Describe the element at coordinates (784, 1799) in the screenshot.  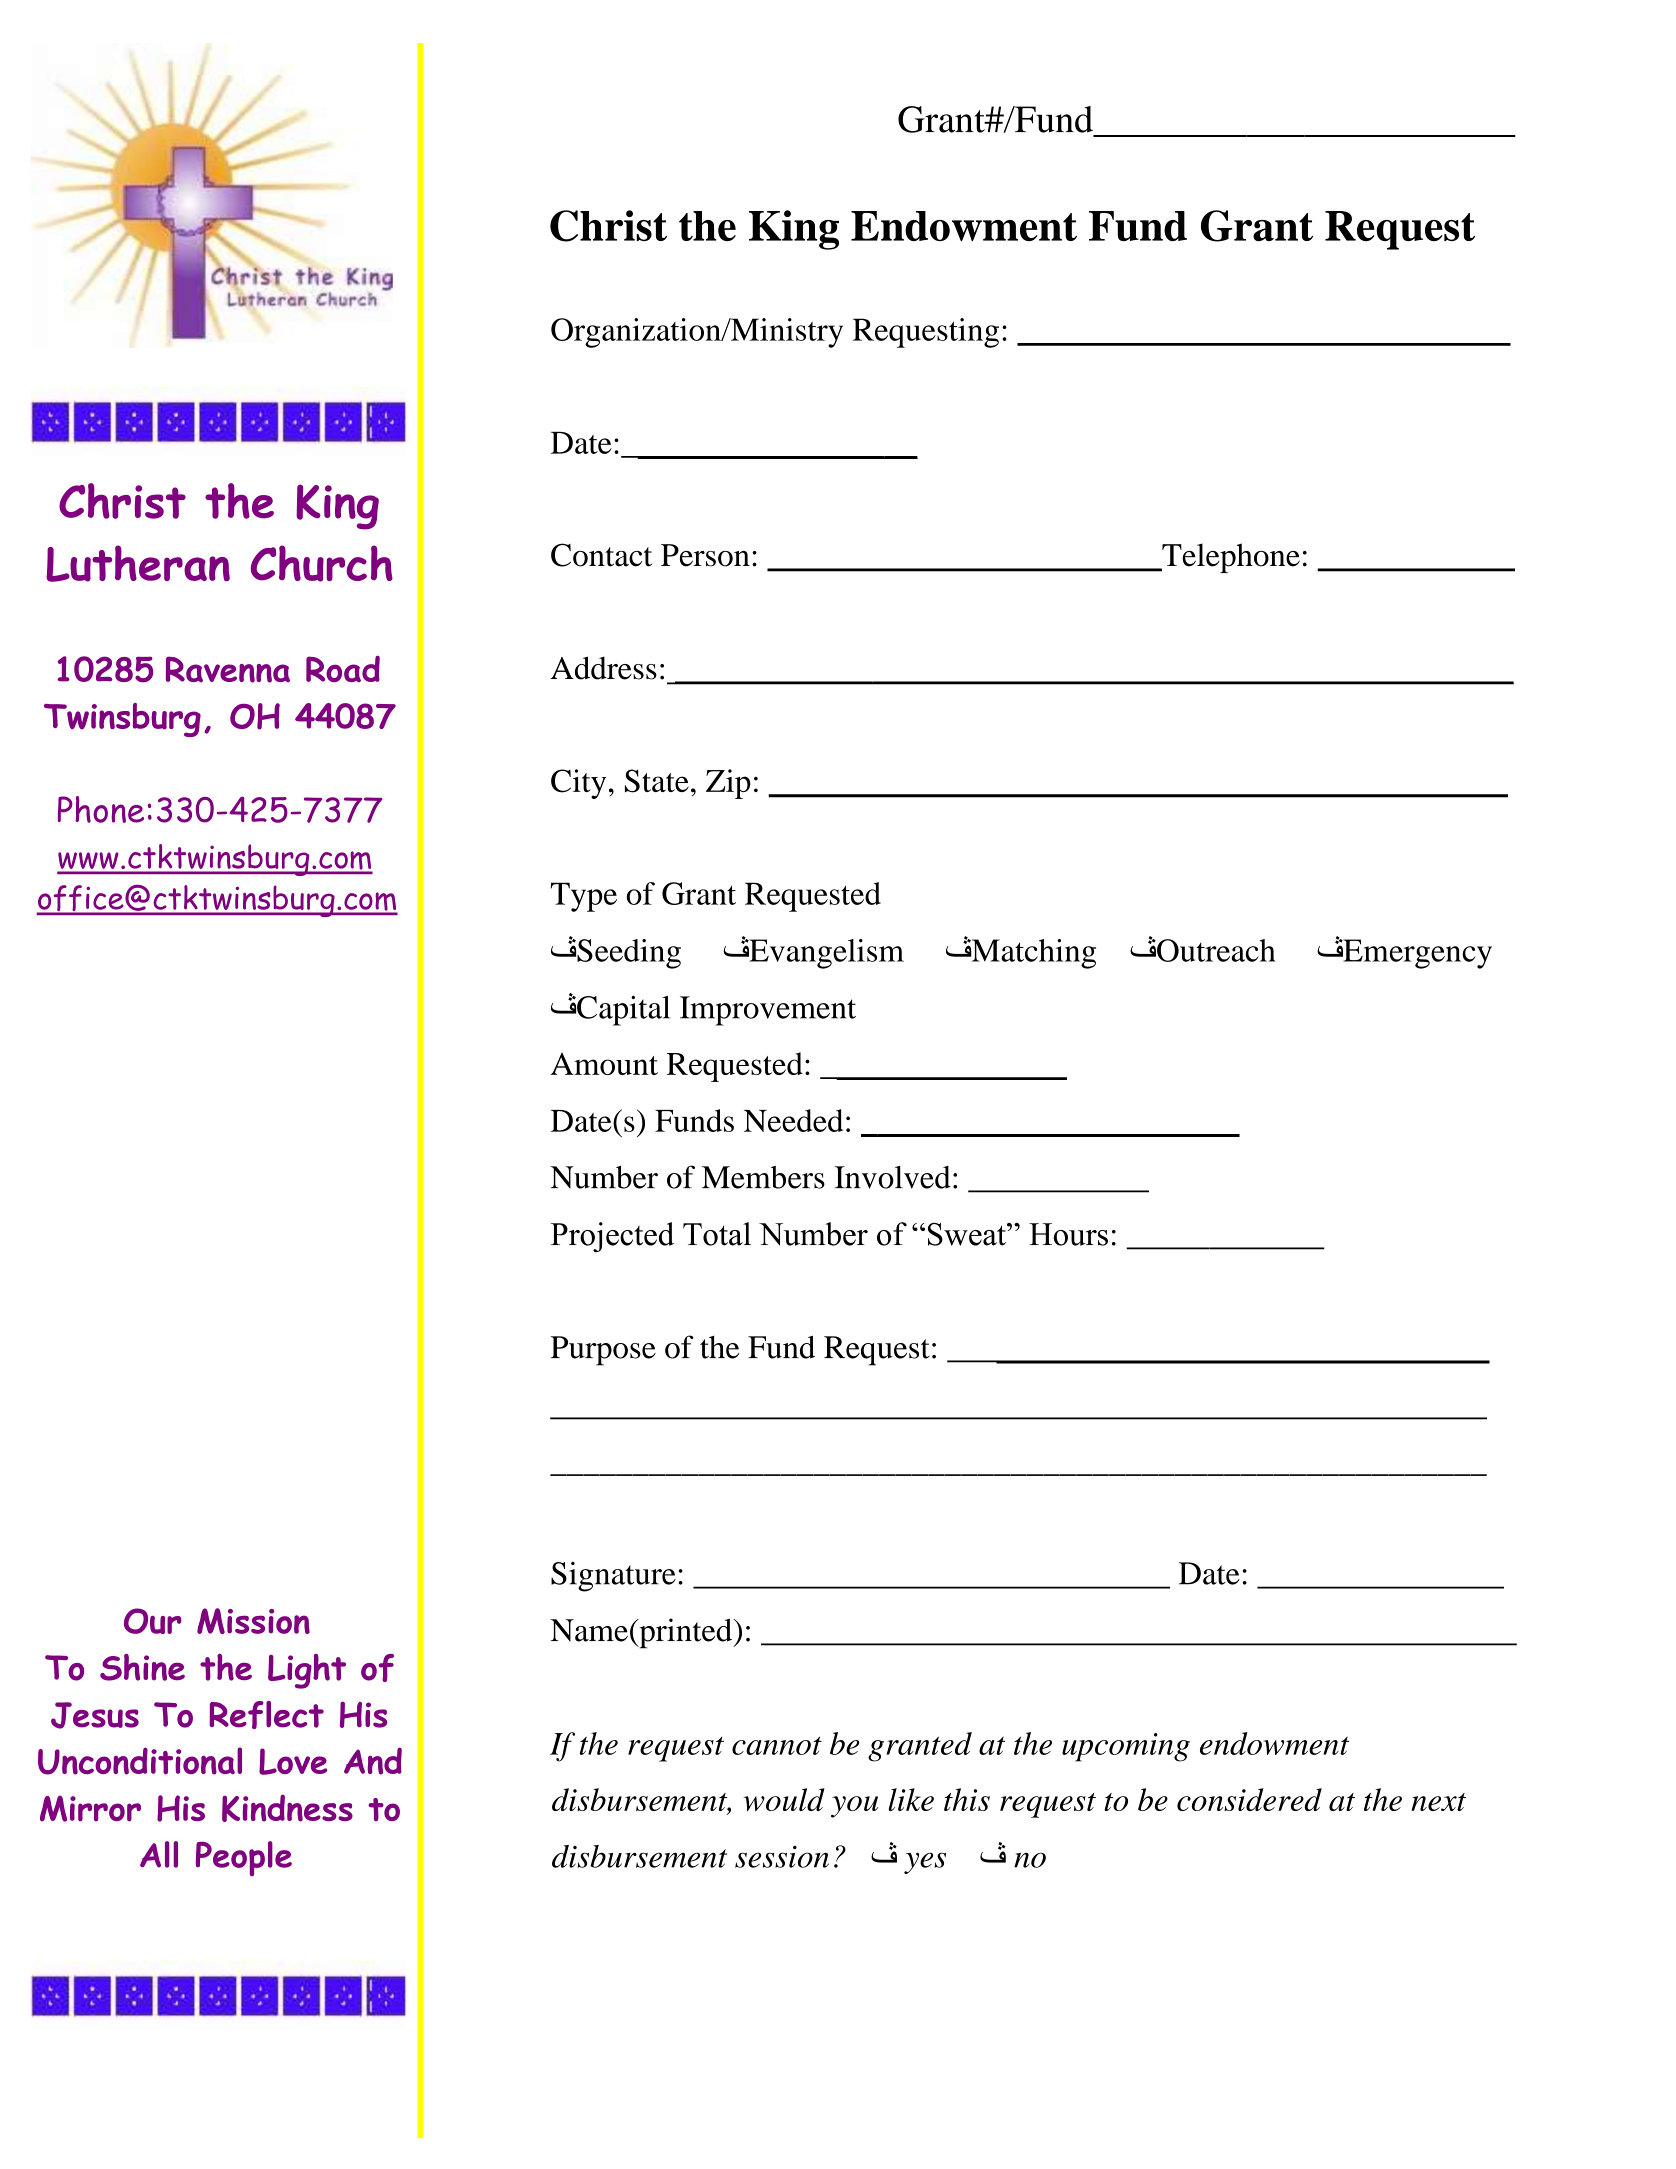
I see `would` at that location.
